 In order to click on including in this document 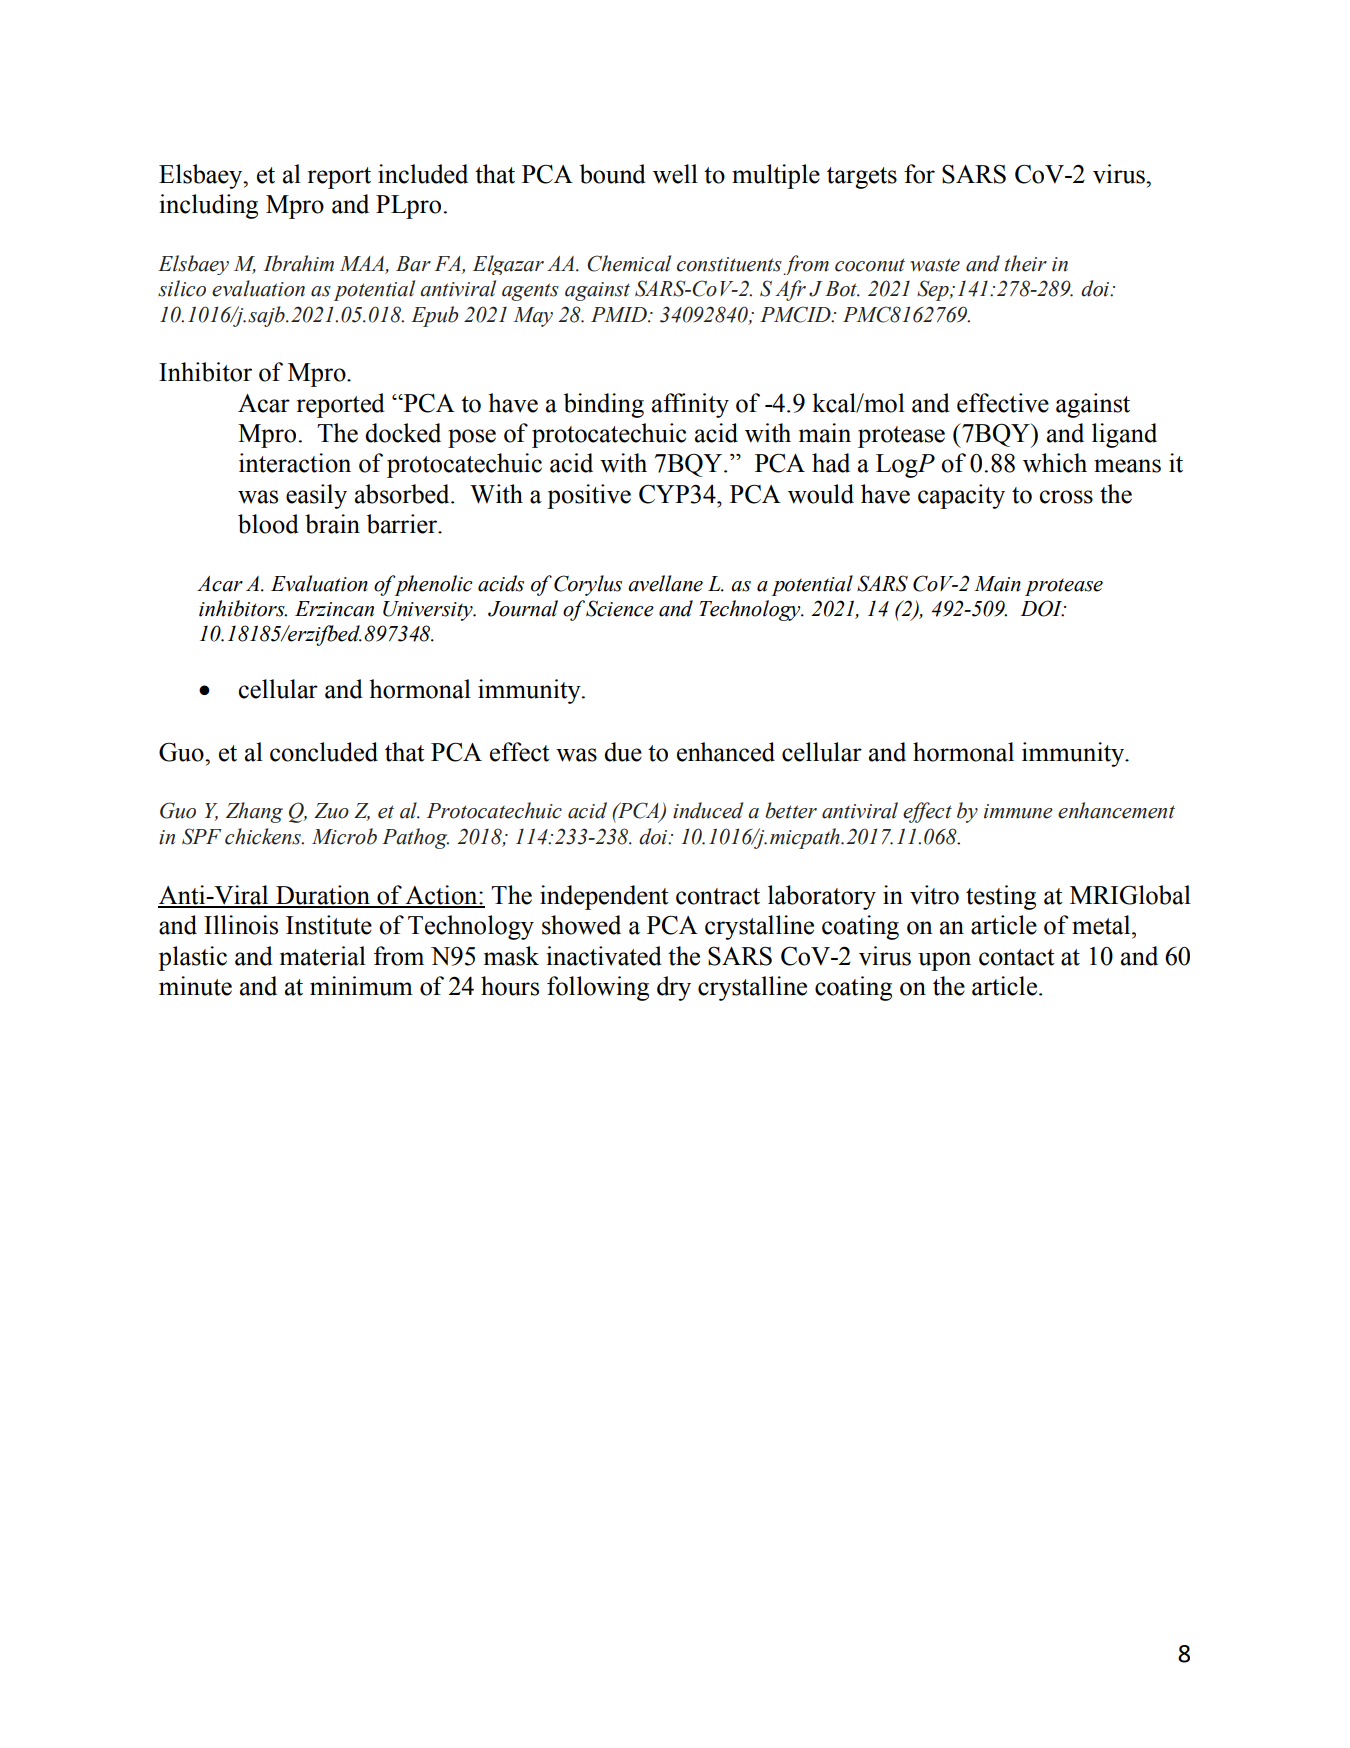, I will do `click(209, 206)`.
